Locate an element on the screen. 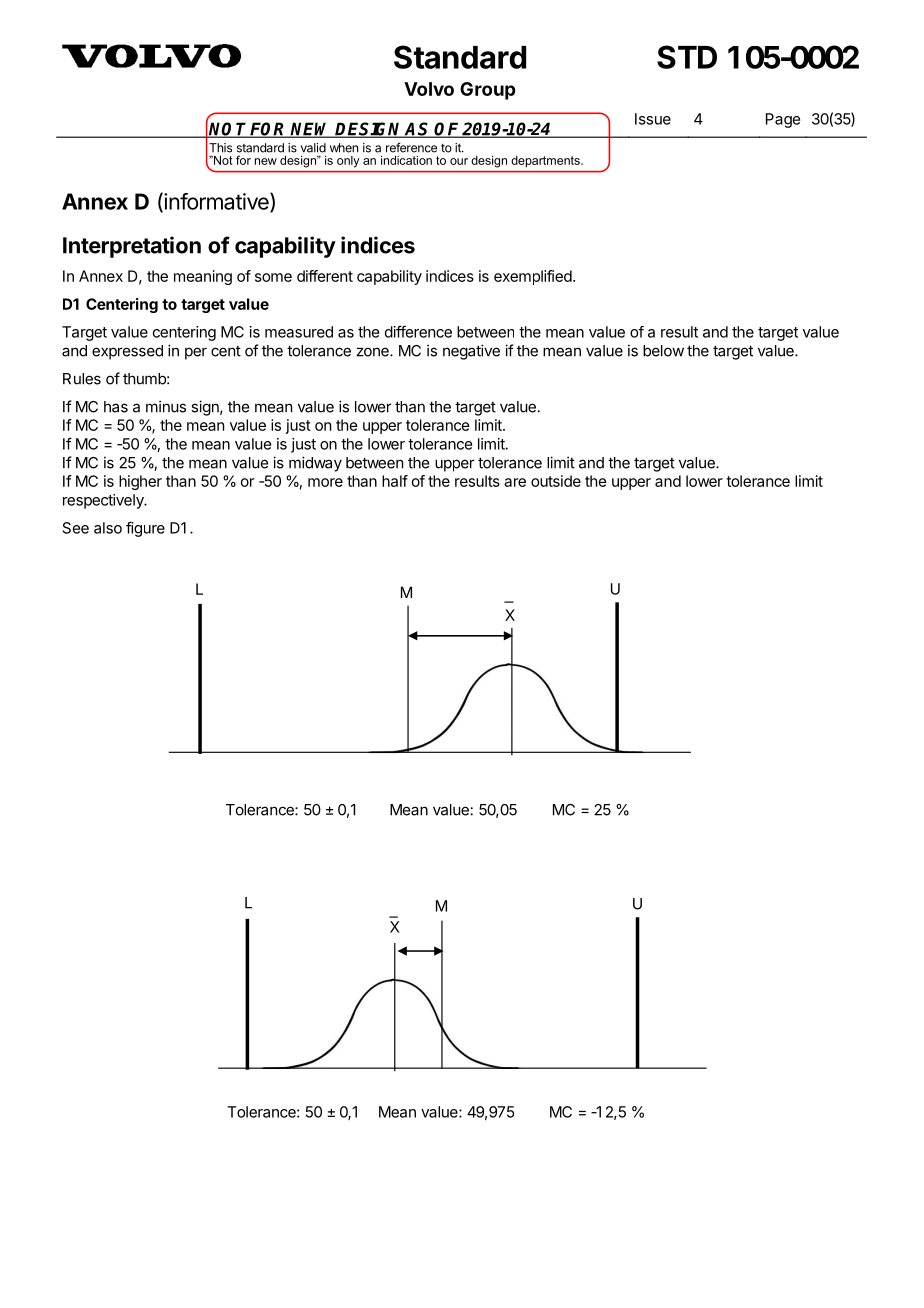 Image resolution: width=924 pixels, height=1308 pixels. expressed is located at coordinates (127, 352).
